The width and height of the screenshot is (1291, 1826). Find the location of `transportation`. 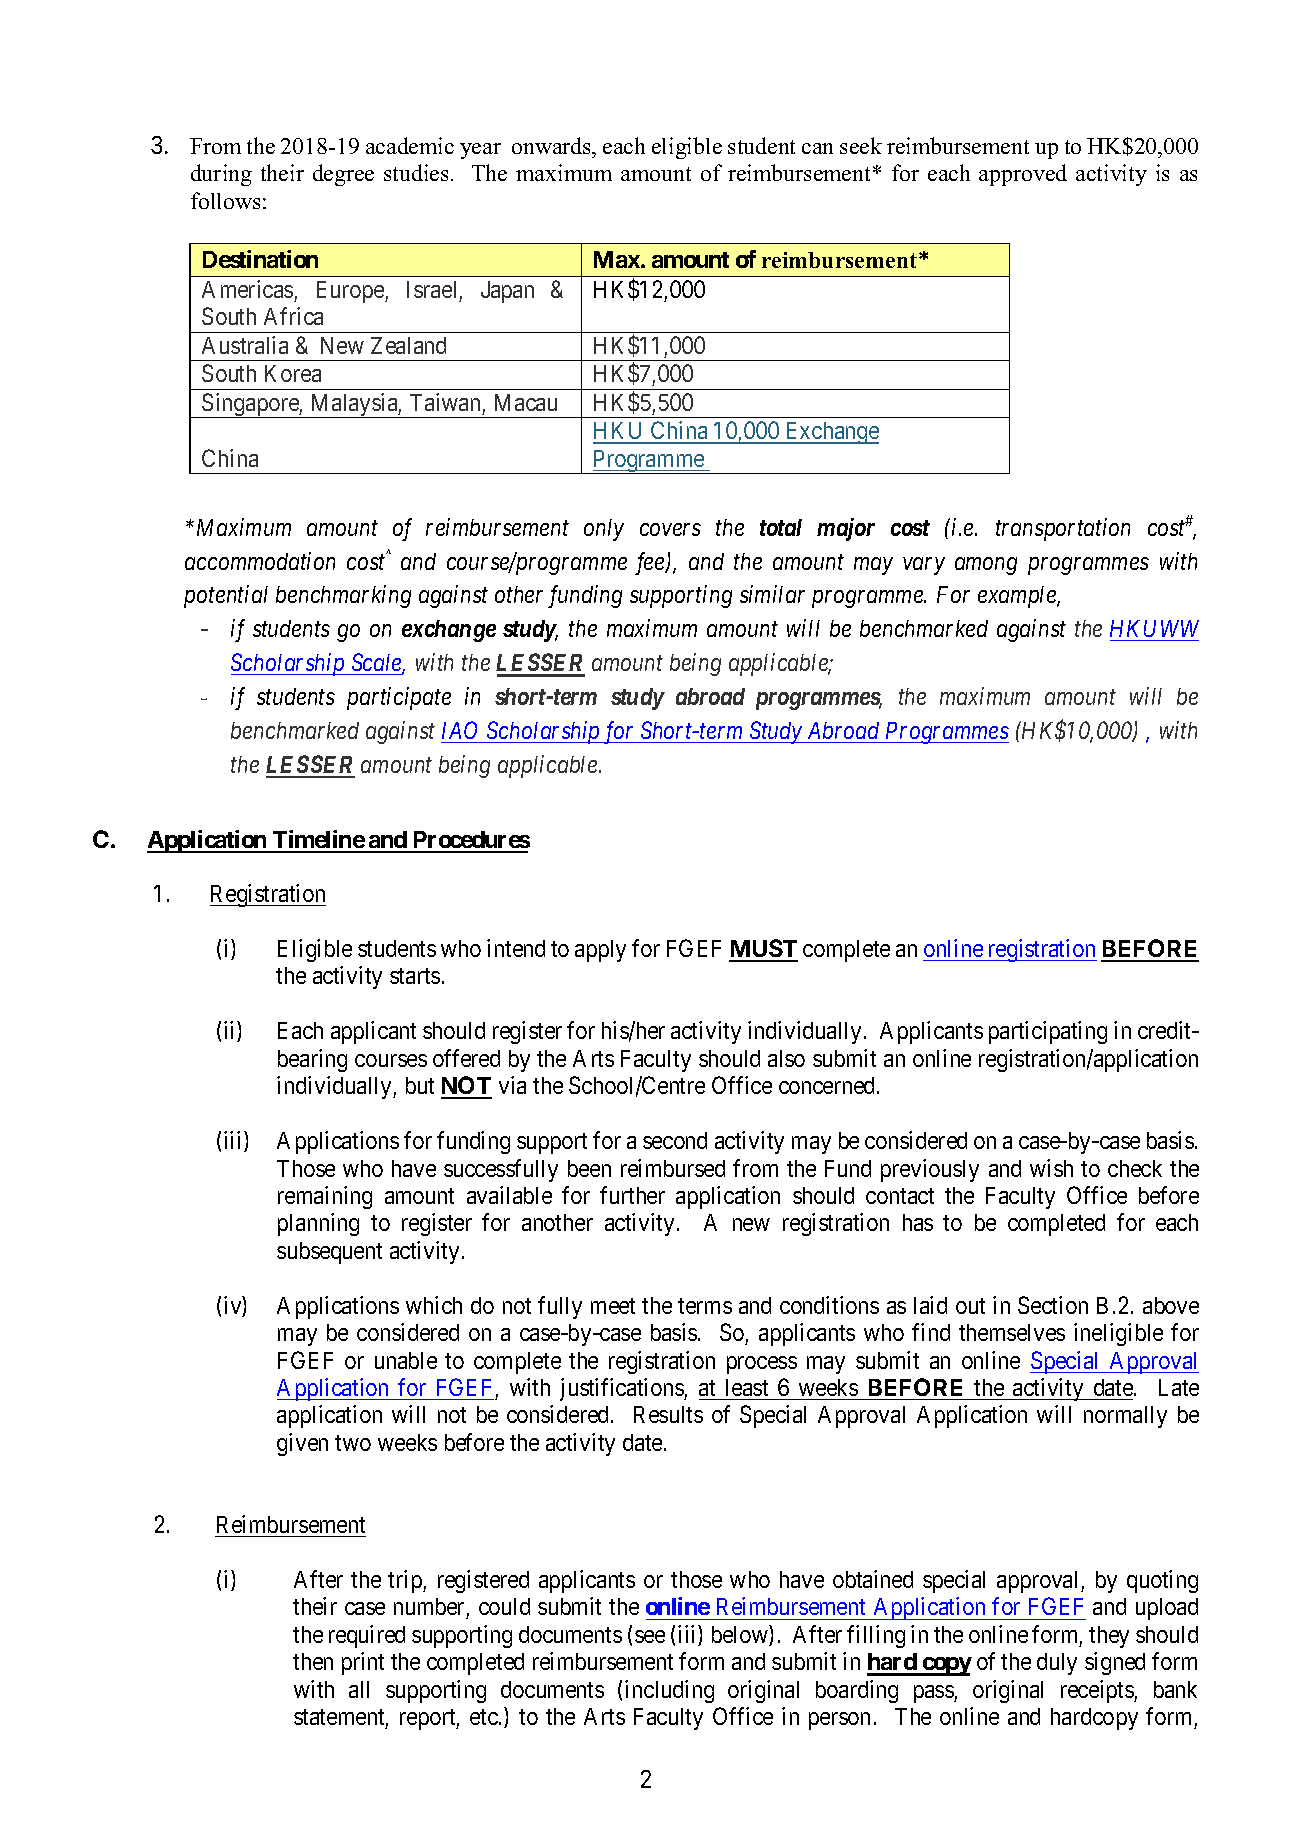

transportation is located at coordinates (1063, 529).
